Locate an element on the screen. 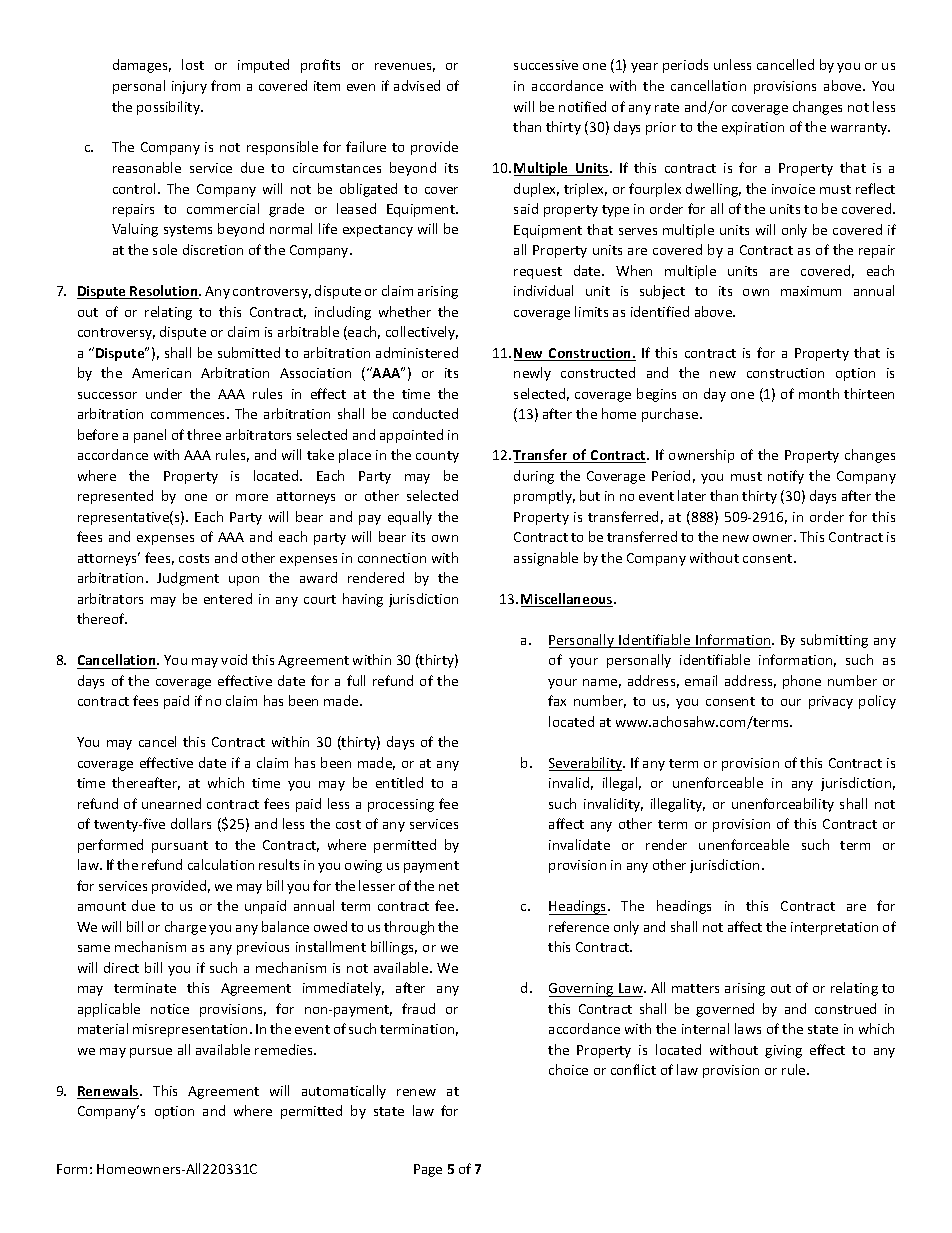 This screenshot has width=952, height=1233. three is located at coordinates (204, 434).
